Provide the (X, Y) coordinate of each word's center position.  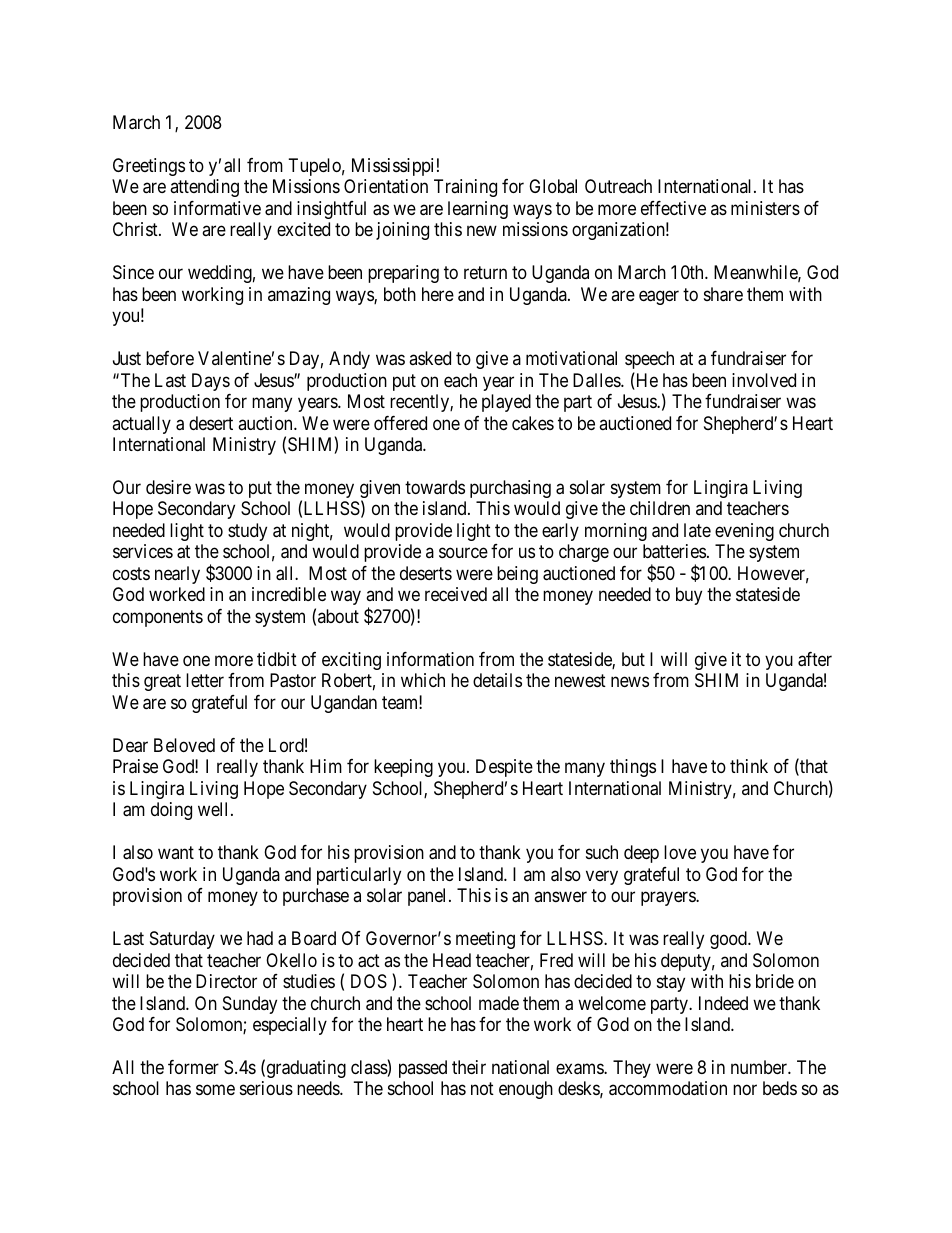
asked (430, 358)
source (463, 553)
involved (764, 380)
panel (429, 897)
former (193, 1067)
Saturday (182, 940)
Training (465, 188)
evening (744, 532)
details (497, 680)
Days (211, 382)
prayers (669, 899)
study (247, 532)
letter (205, 680)
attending (204, 188)
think (749, 766)
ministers (765, 208)
